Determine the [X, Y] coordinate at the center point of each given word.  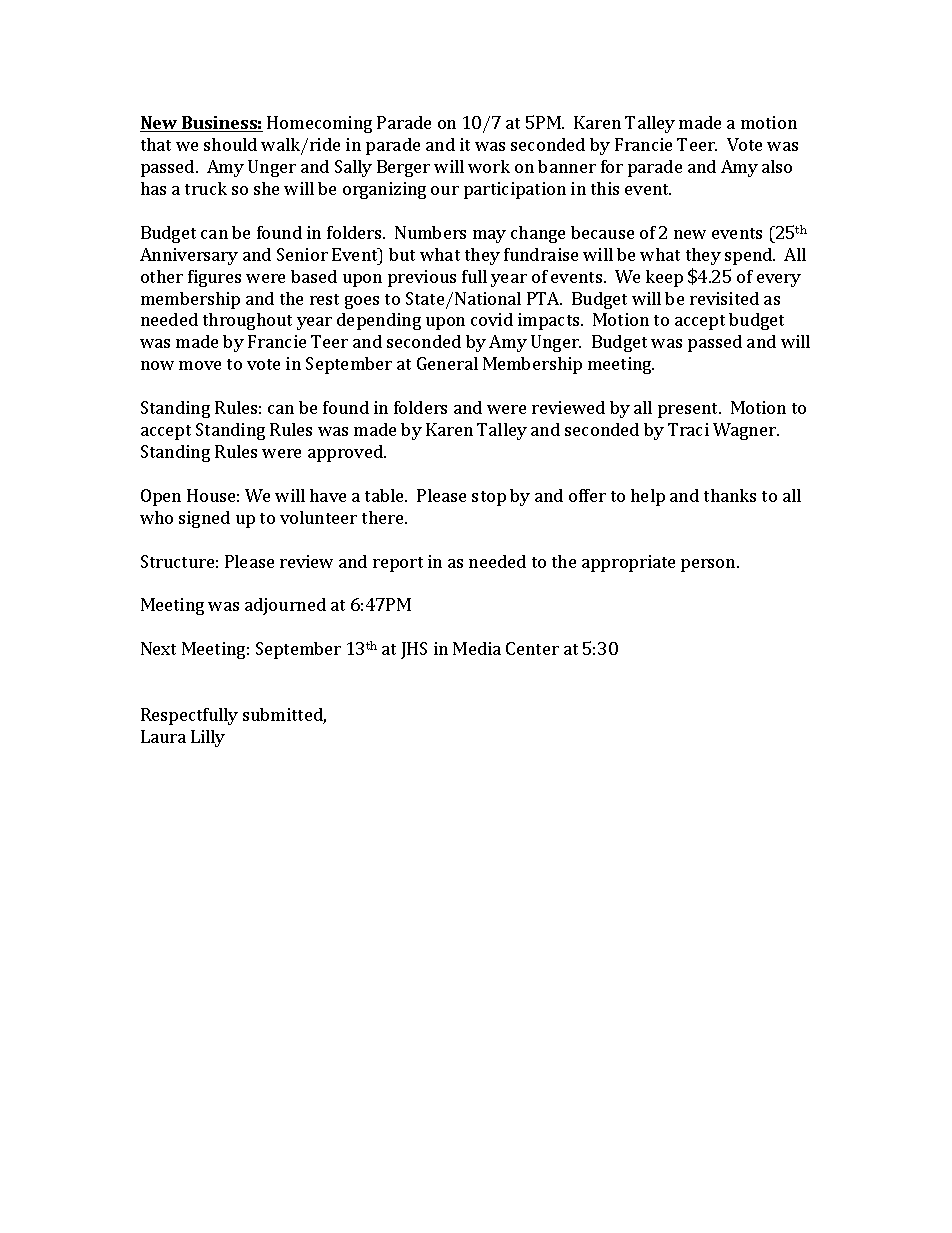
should [230, 144]
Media [477, 648]
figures [214, 278]
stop [489, 498]
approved [346, 453]
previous [422, 278]
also [777, 166]
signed [204, 519]
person [709, 565]
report [398, 564]
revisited [724, 298]
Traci [688, 429]
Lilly [208, 738]
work [489, 166]
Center [532, 648]
